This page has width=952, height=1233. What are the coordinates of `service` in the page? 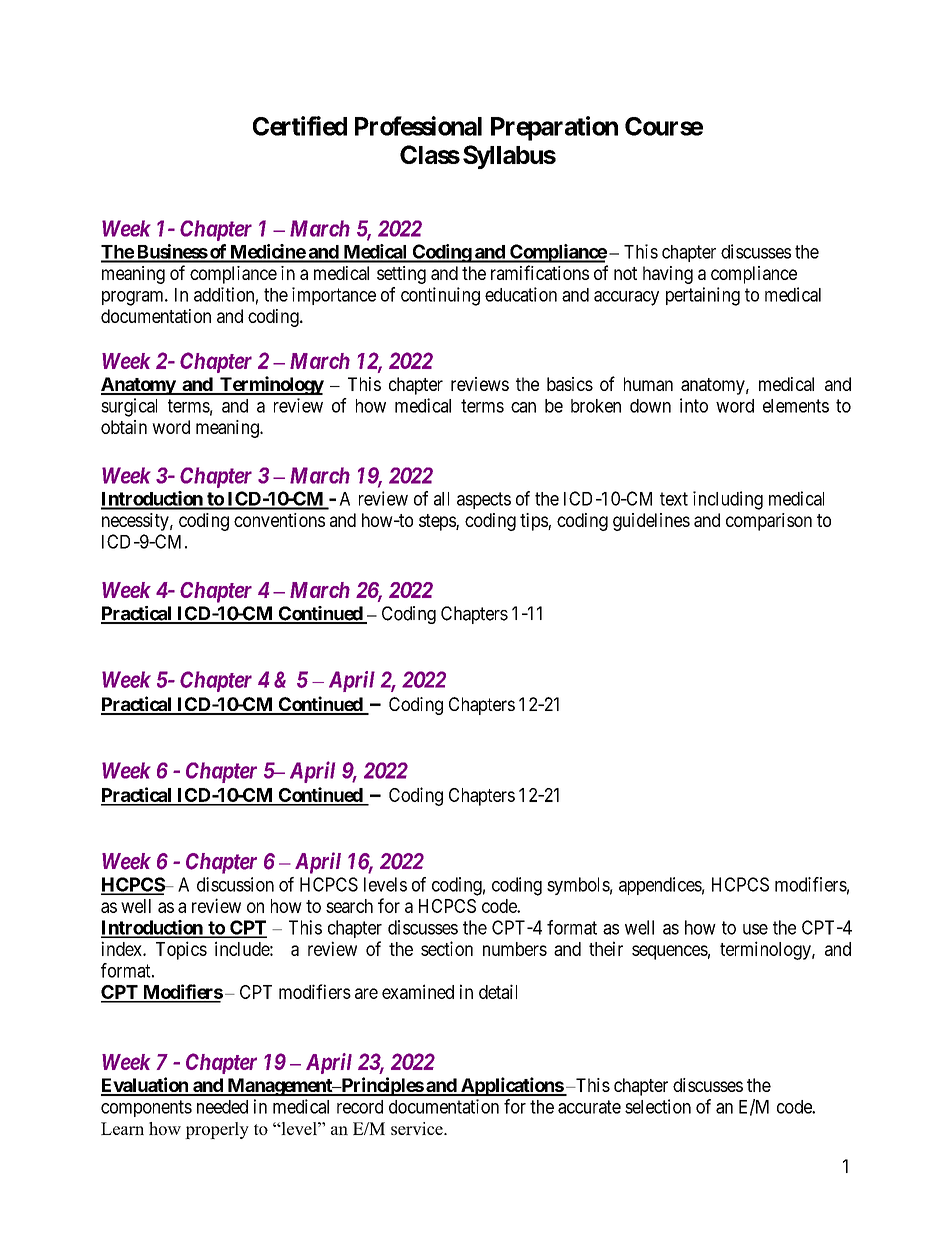 It's located at (418, 1128).
